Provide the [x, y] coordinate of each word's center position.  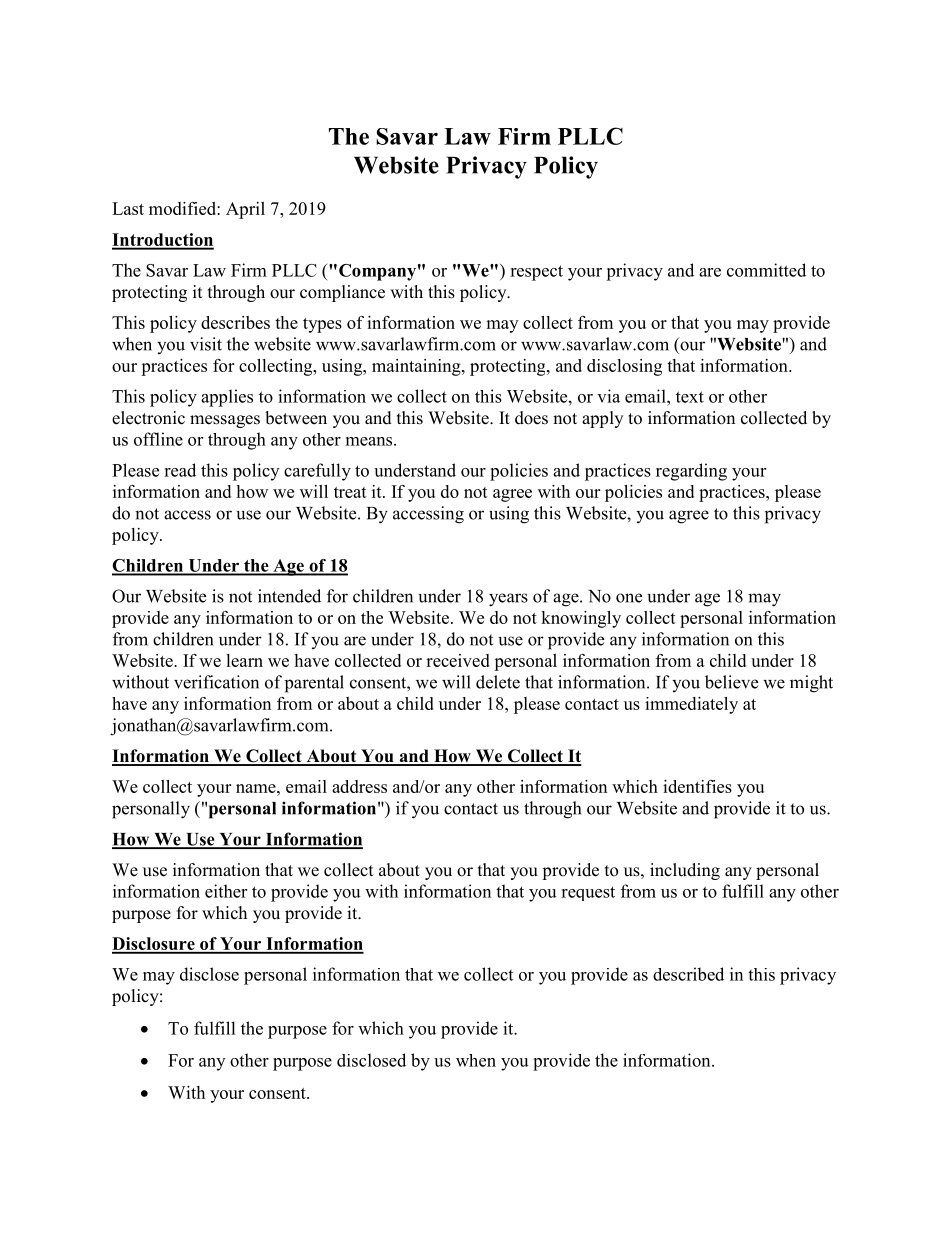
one [629, 598]
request [588, 893]
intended [289, 596]
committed [766, 270]
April [245, 210]
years [508, 600]
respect [536, 273]
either [226, 891]
